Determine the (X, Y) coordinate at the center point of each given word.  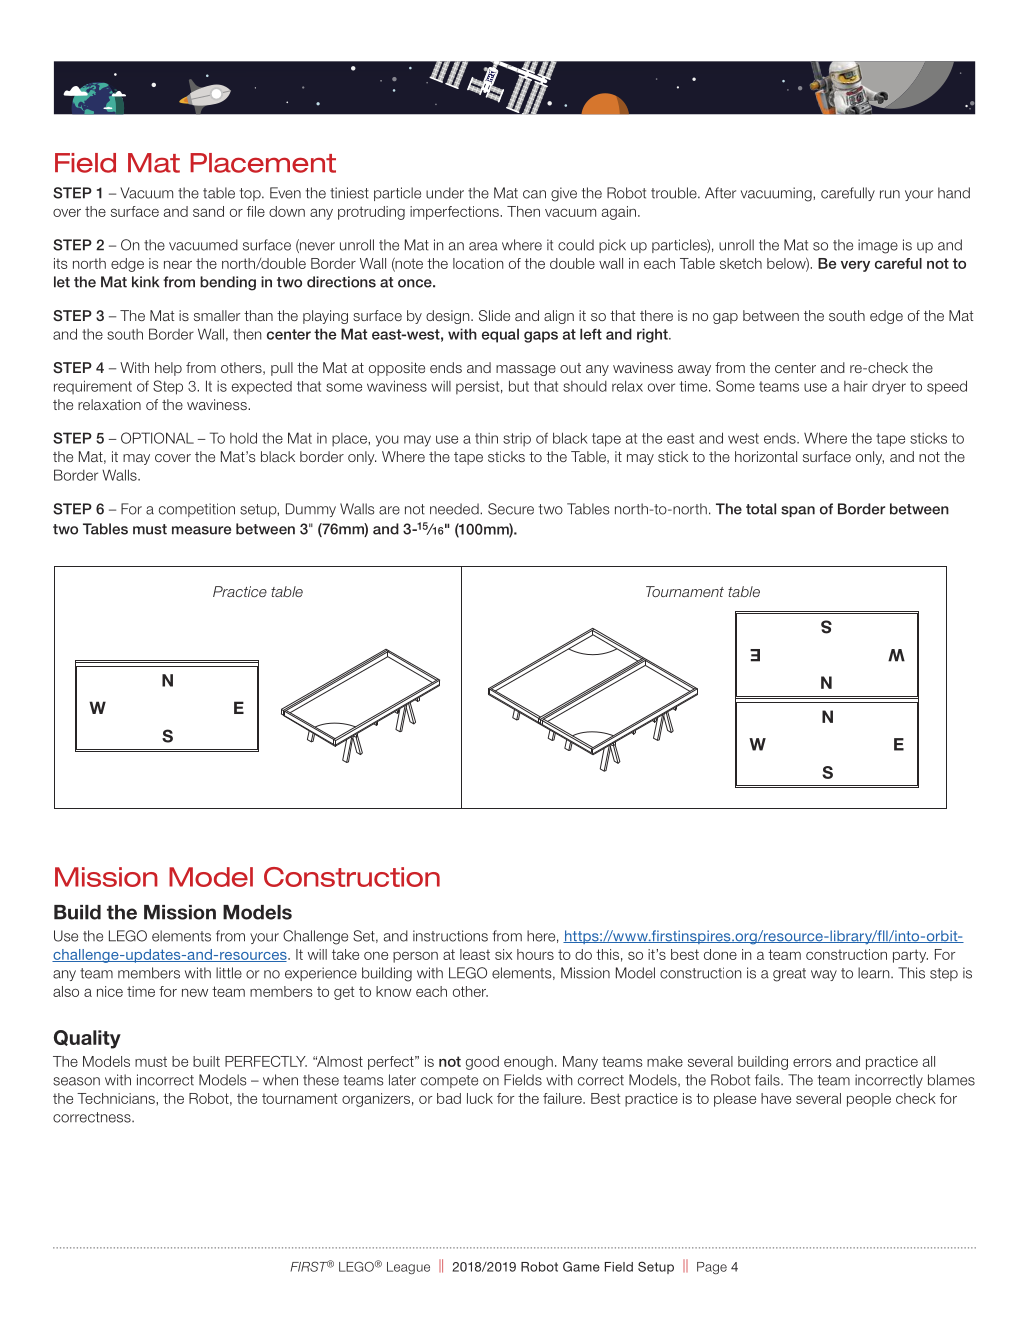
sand (208, 211)
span (798, 511)
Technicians (117, 1099)
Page (712, 1268)
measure (201, 530)
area (483, 246)
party (910, 956)
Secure (511, 509)
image (878, 246)
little (229, 973)
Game (581, 1266)
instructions (450, 936)
